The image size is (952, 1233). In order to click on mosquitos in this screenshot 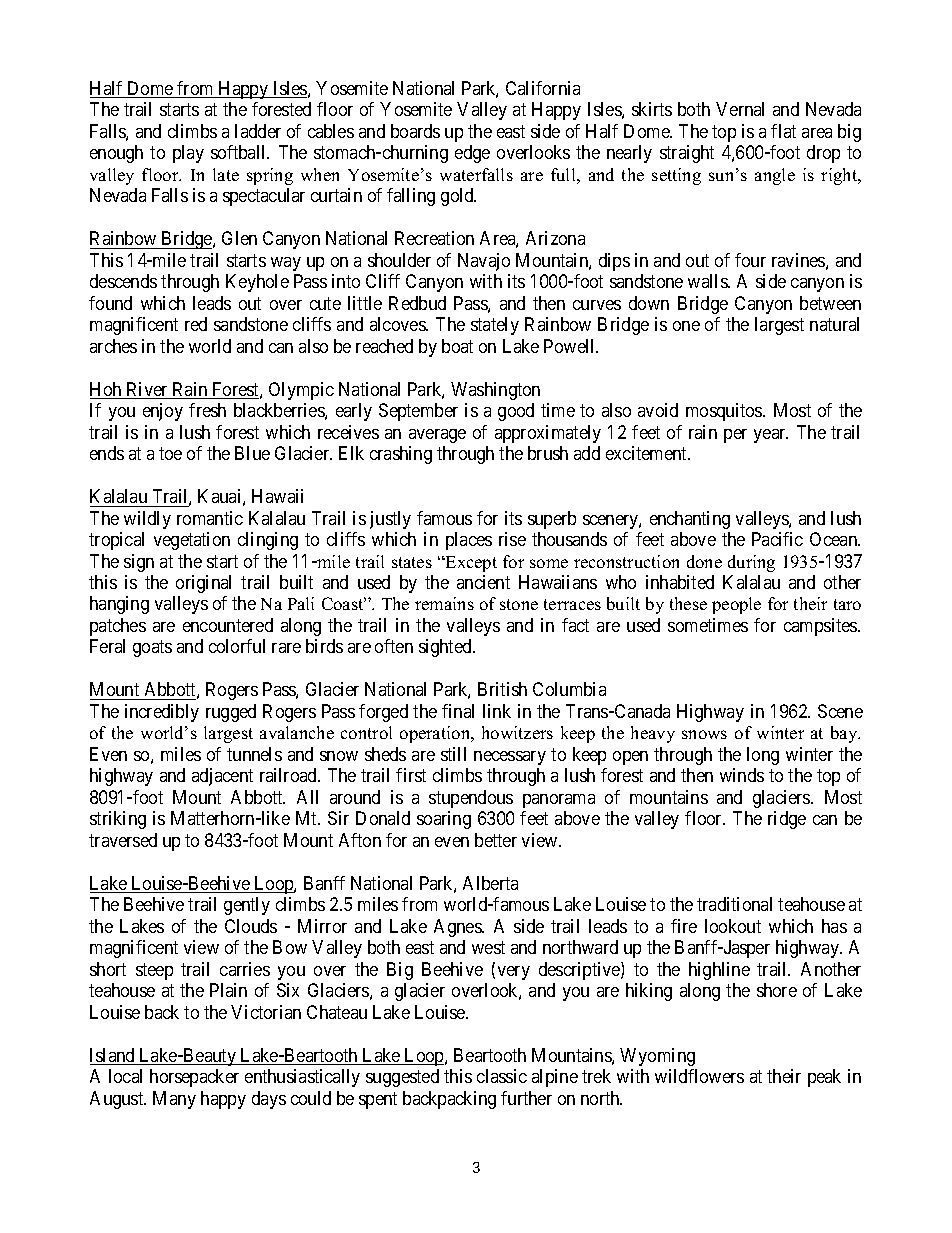, I will do `click(725, 412)`.
